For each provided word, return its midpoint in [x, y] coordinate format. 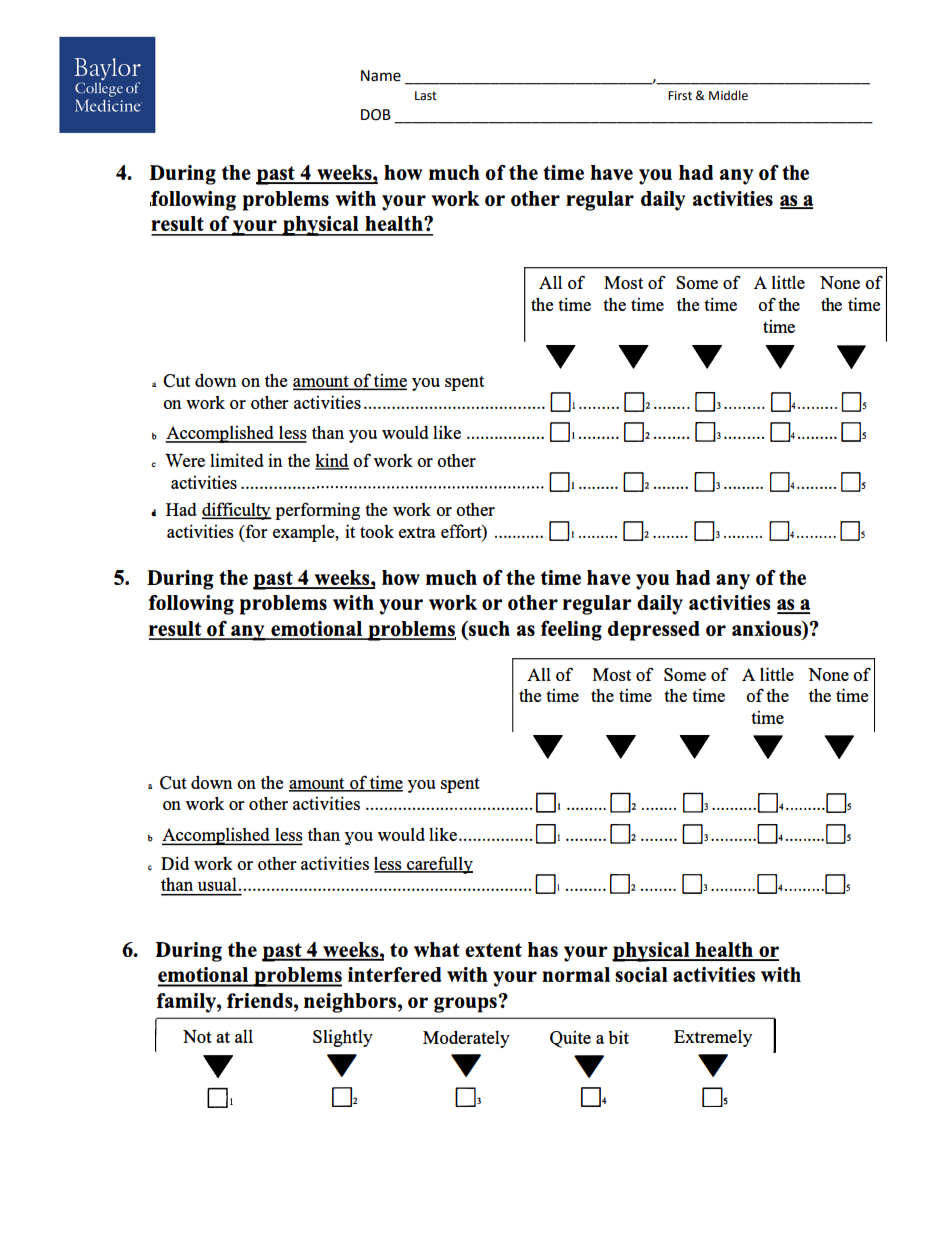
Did [175, 863]
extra [417, 532]
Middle [728, 95]
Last [426, 96]
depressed [654, 631]
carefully [438, 865]
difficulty [237, 511]
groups [465, 1005]
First [680, 96]
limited [237, 460]
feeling [571, 630]
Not [197, 1036]
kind [332, 461]
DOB [376, 115]
